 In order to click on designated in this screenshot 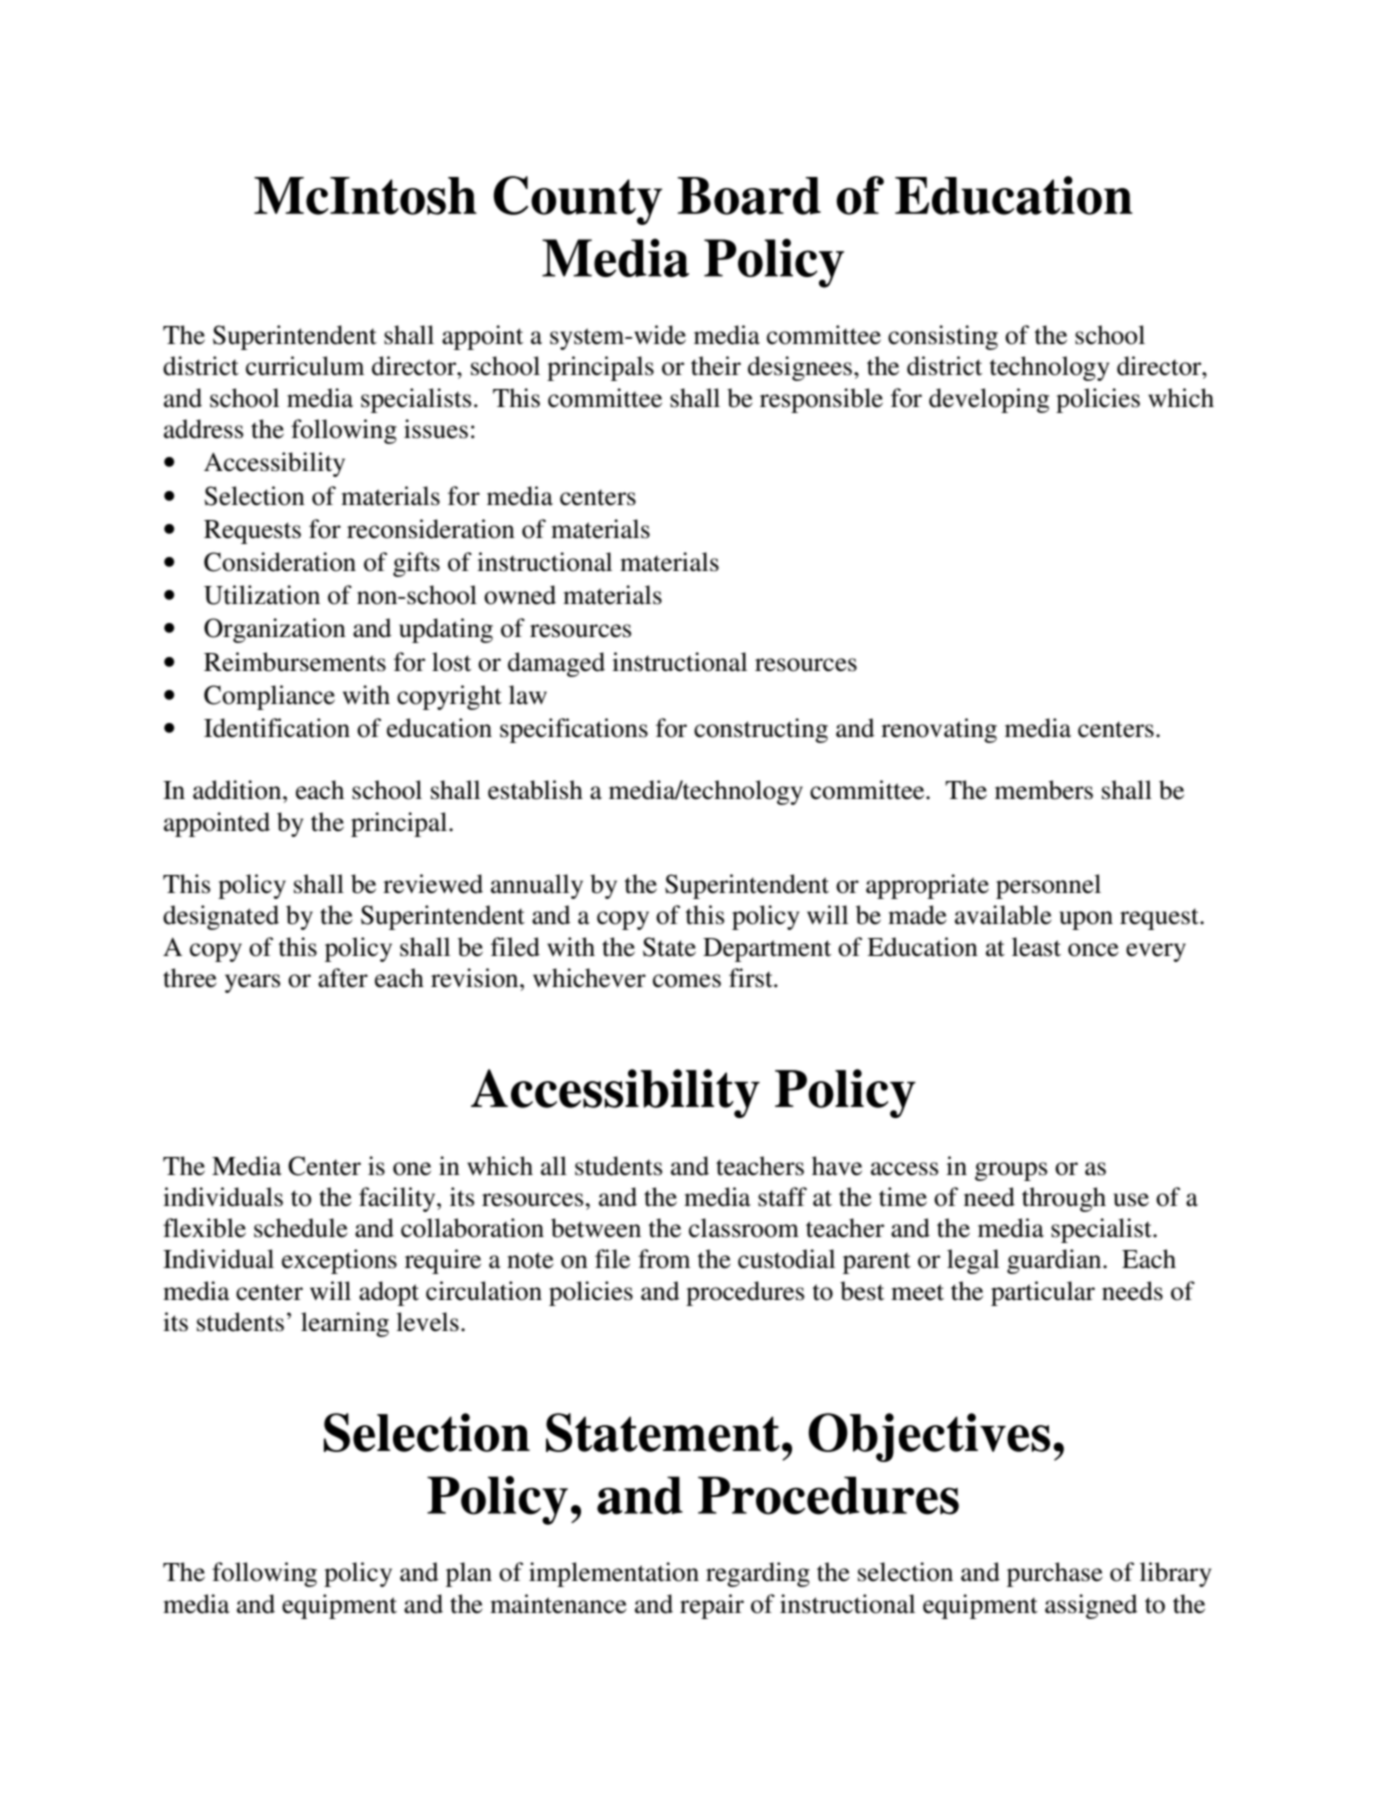, I will do `click(221, 917)`.
